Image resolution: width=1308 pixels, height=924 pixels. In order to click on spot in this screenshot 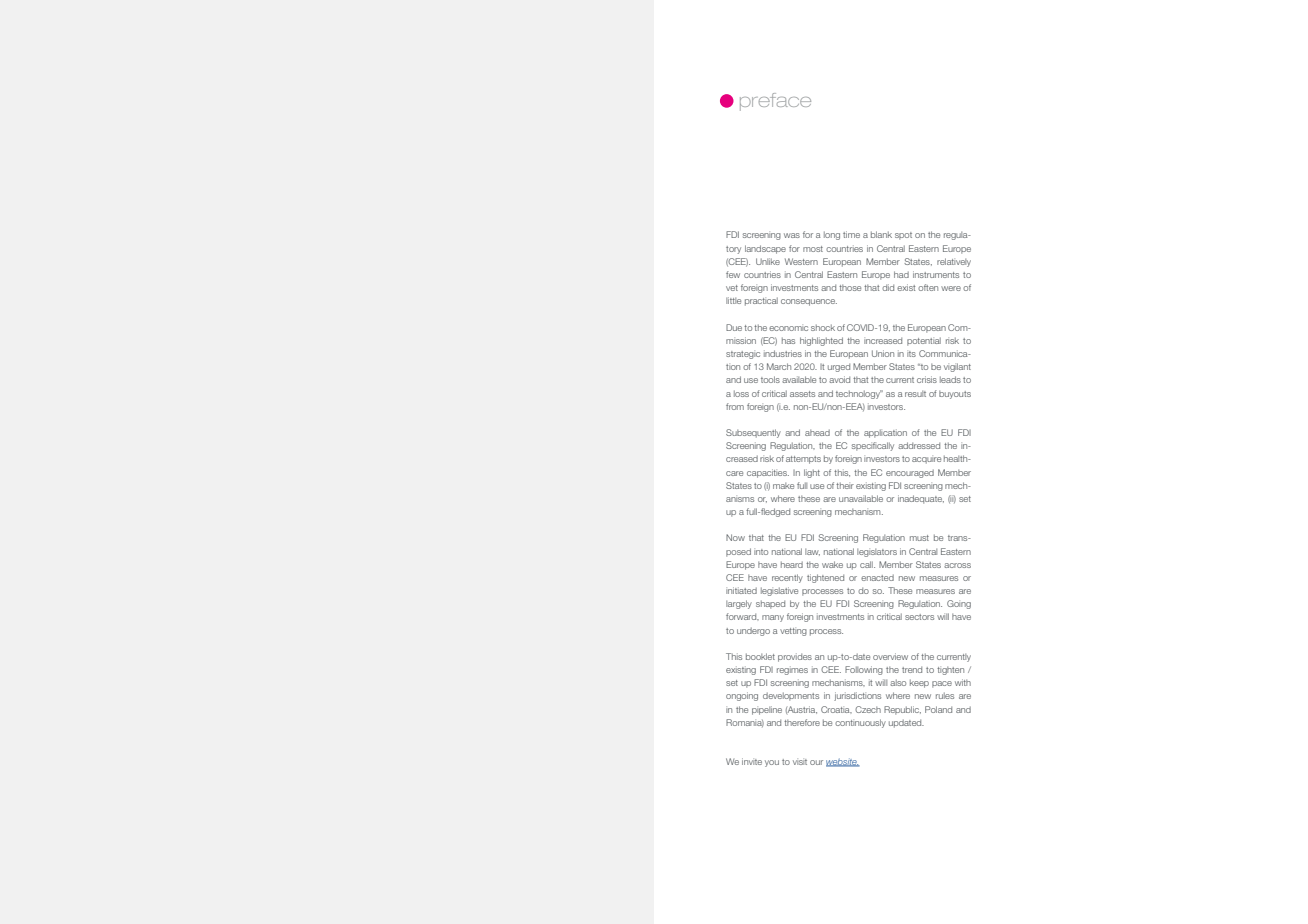, I will do `click(903, 236)`.
